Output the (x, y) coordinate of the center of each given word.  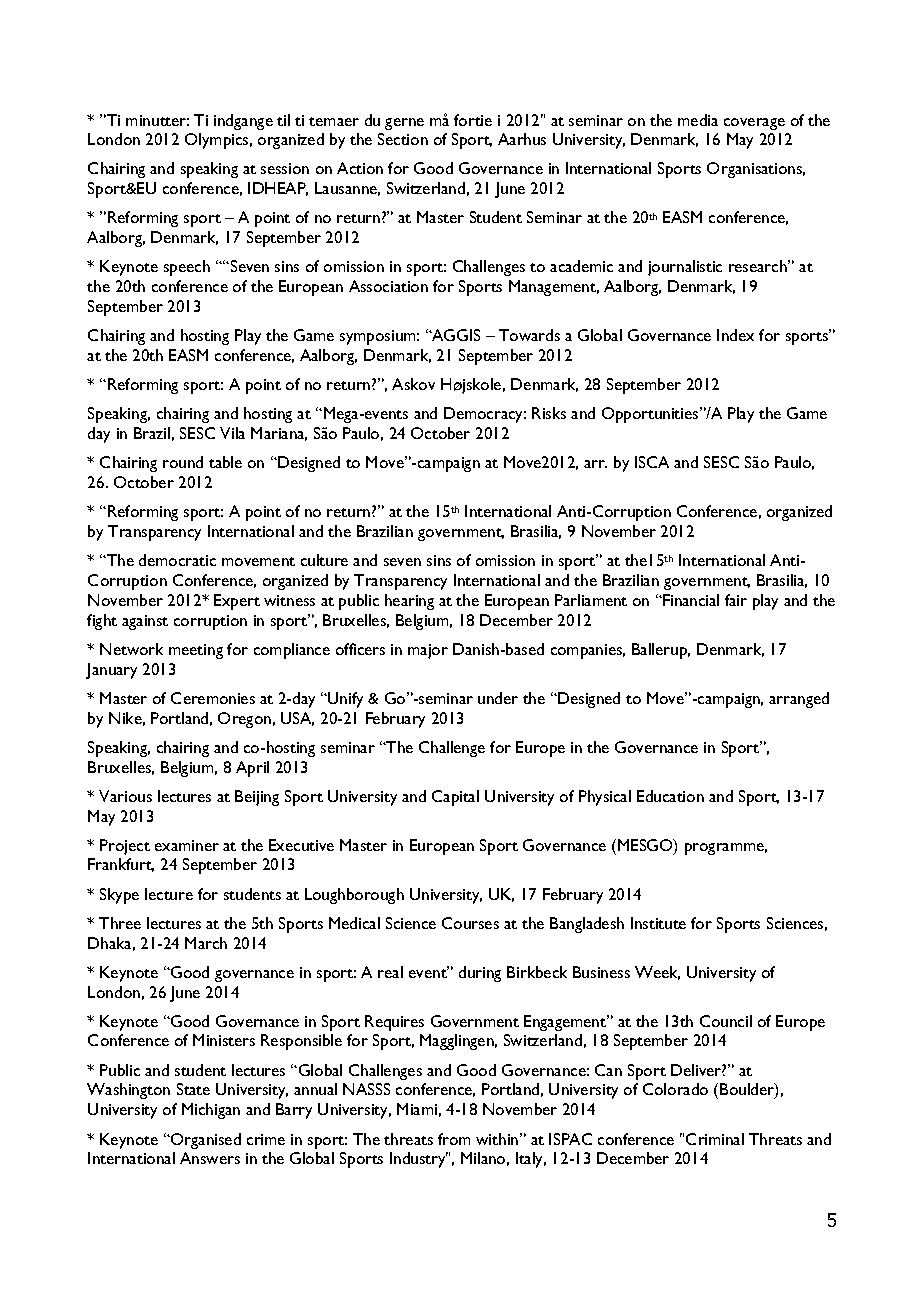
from (454, 1139)
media (698, 120)
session (285, 168)
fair (736, 600)
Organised (205, 1141)
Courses (470, 923)
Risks (549, 413)
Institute (658, 923)
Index (735, 335)
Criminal (715, 1139)
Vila (232, 433)
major (428, 651)
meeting (196, 651)
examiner (187, 845)
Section (403, 139)
